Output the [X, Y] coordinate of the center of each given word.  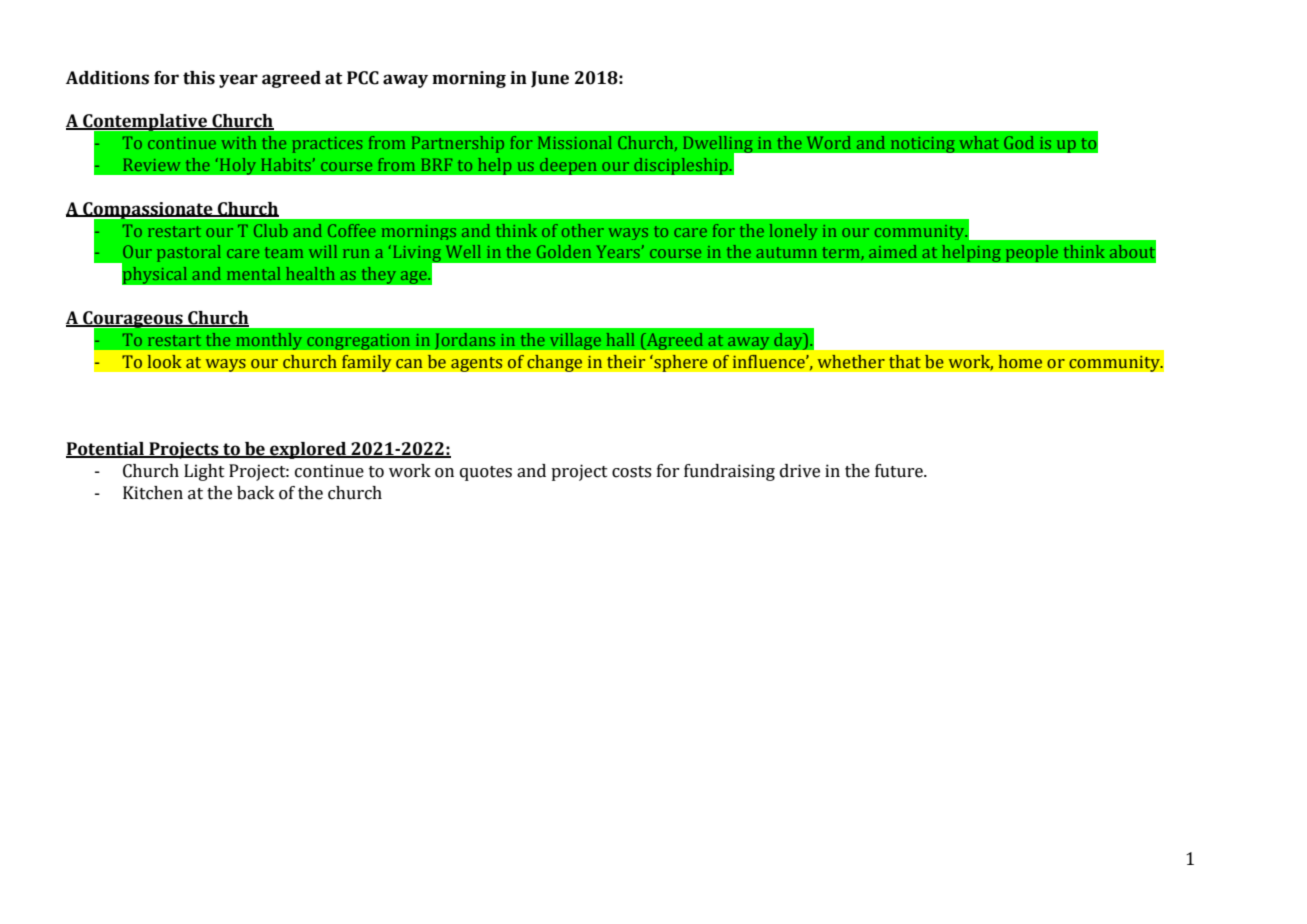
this [199, 78]
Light [204, 472]
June [550, 79]
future [900, 471]
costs [631, 472]
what [979, 142]
